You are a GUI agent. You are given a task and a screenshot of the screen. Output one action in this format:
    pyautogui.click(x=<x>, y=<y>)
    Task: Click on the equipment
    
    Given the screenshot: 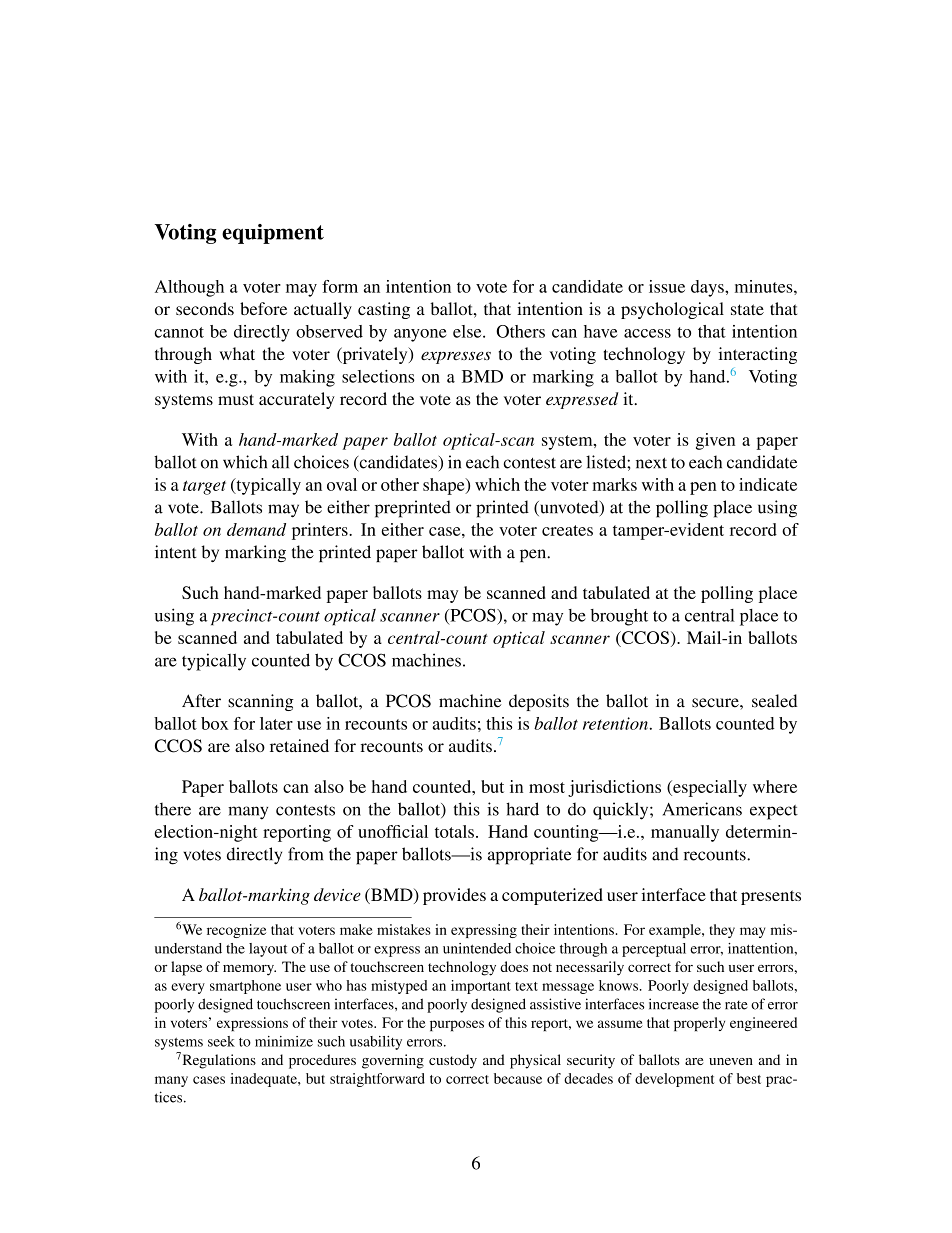 What is the action you would take?
    pyautogui.click(x=273, y=234)
